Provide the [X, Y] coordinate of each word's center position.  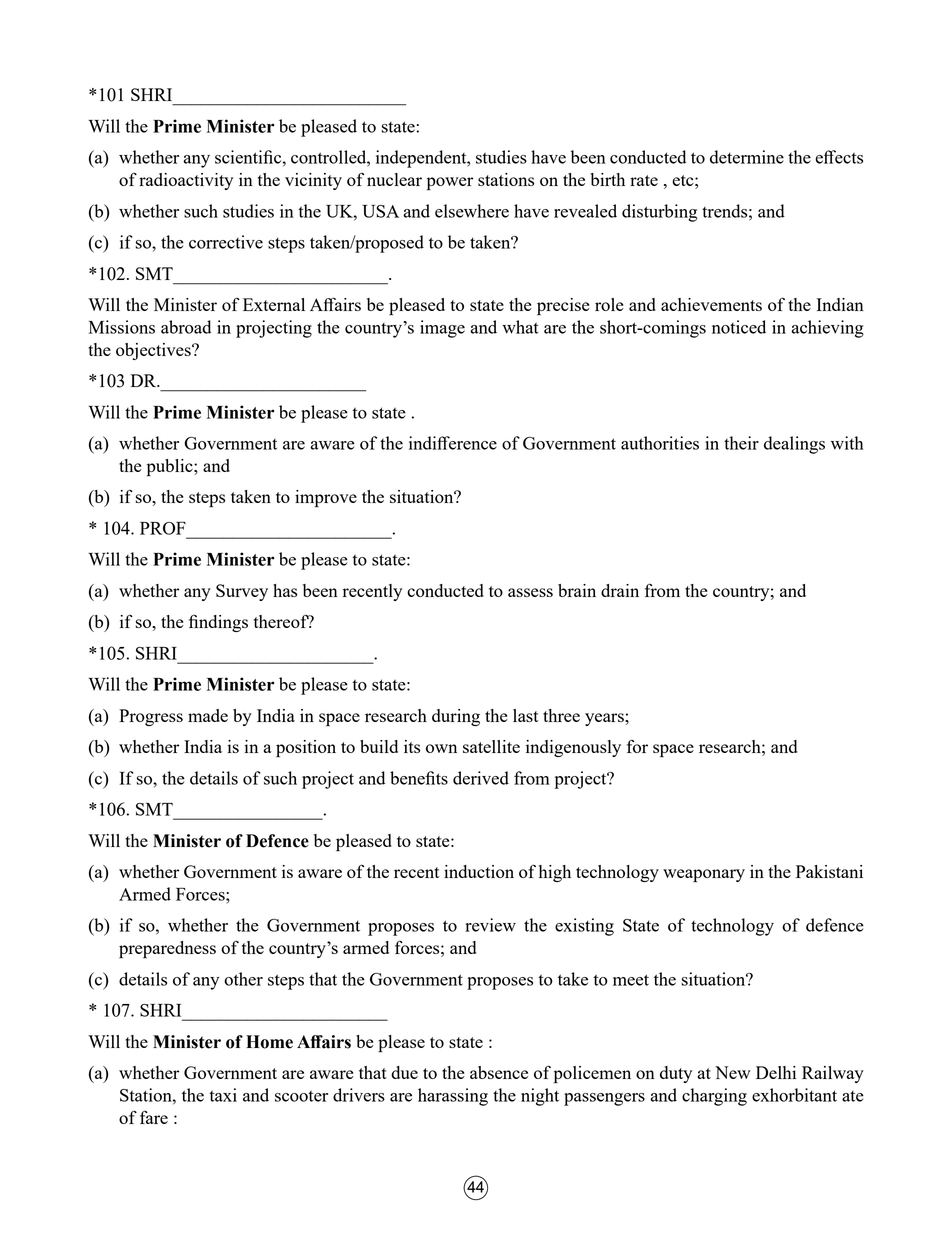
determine [747, 157]
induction [479, 871]
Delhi [776, 1072]
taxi [223, 1095]
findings [218, 623]
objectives [154, 351]
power [450, 184]
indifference [453, 443]
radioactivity [186, 181]
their [741, 443]
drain [620, 590]
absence [499, 1072]
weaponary [704, 876]
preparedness [167, 950]
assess [530, 592]
